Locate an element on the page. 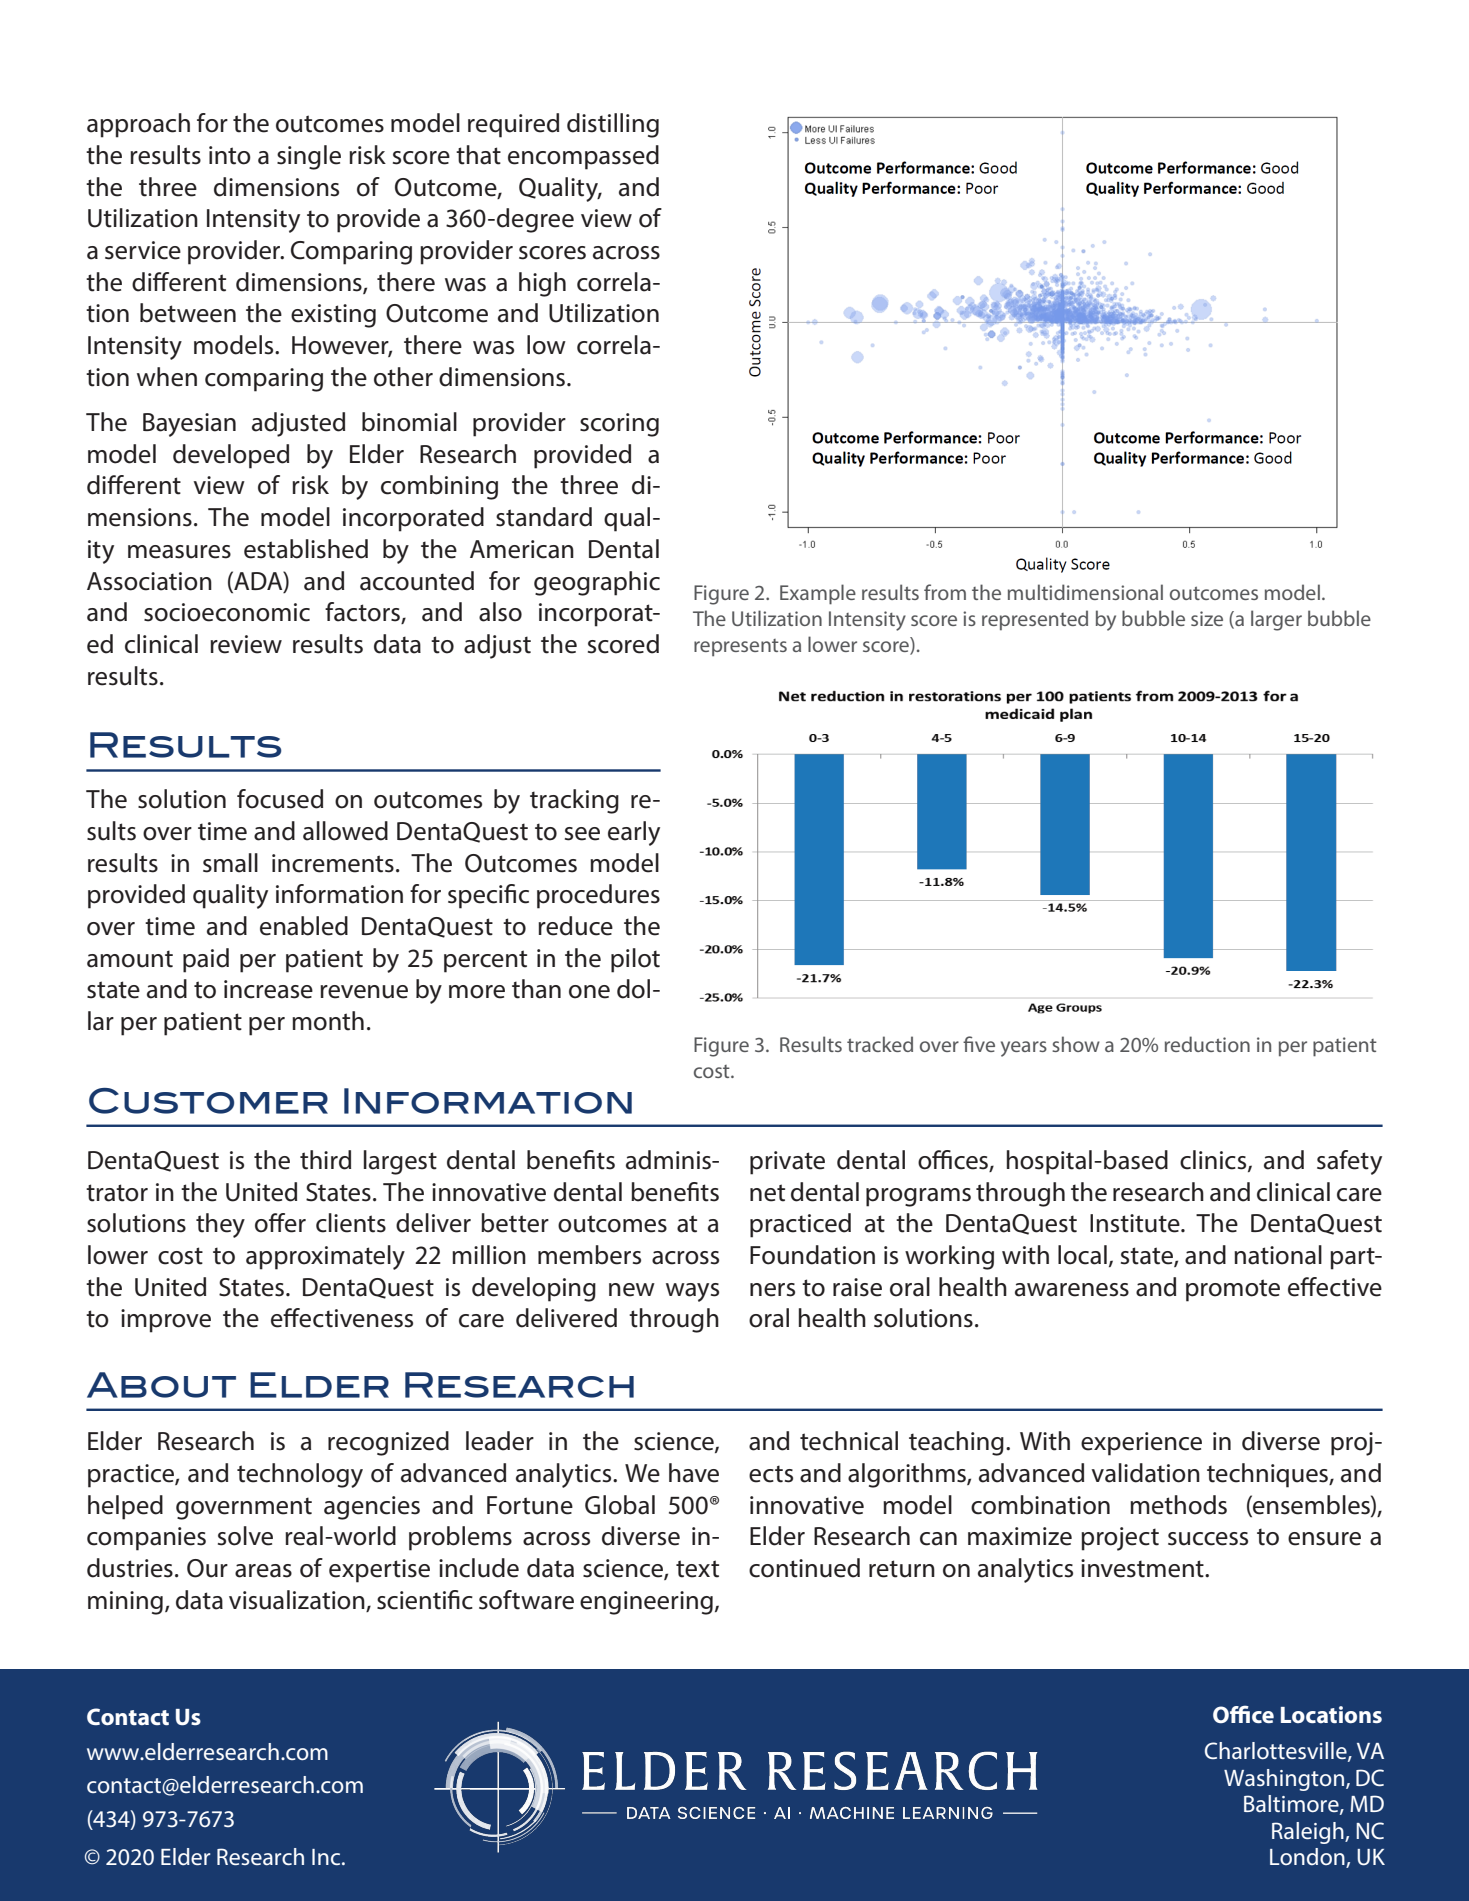  experience is located at coordinates (1141, 1444).
